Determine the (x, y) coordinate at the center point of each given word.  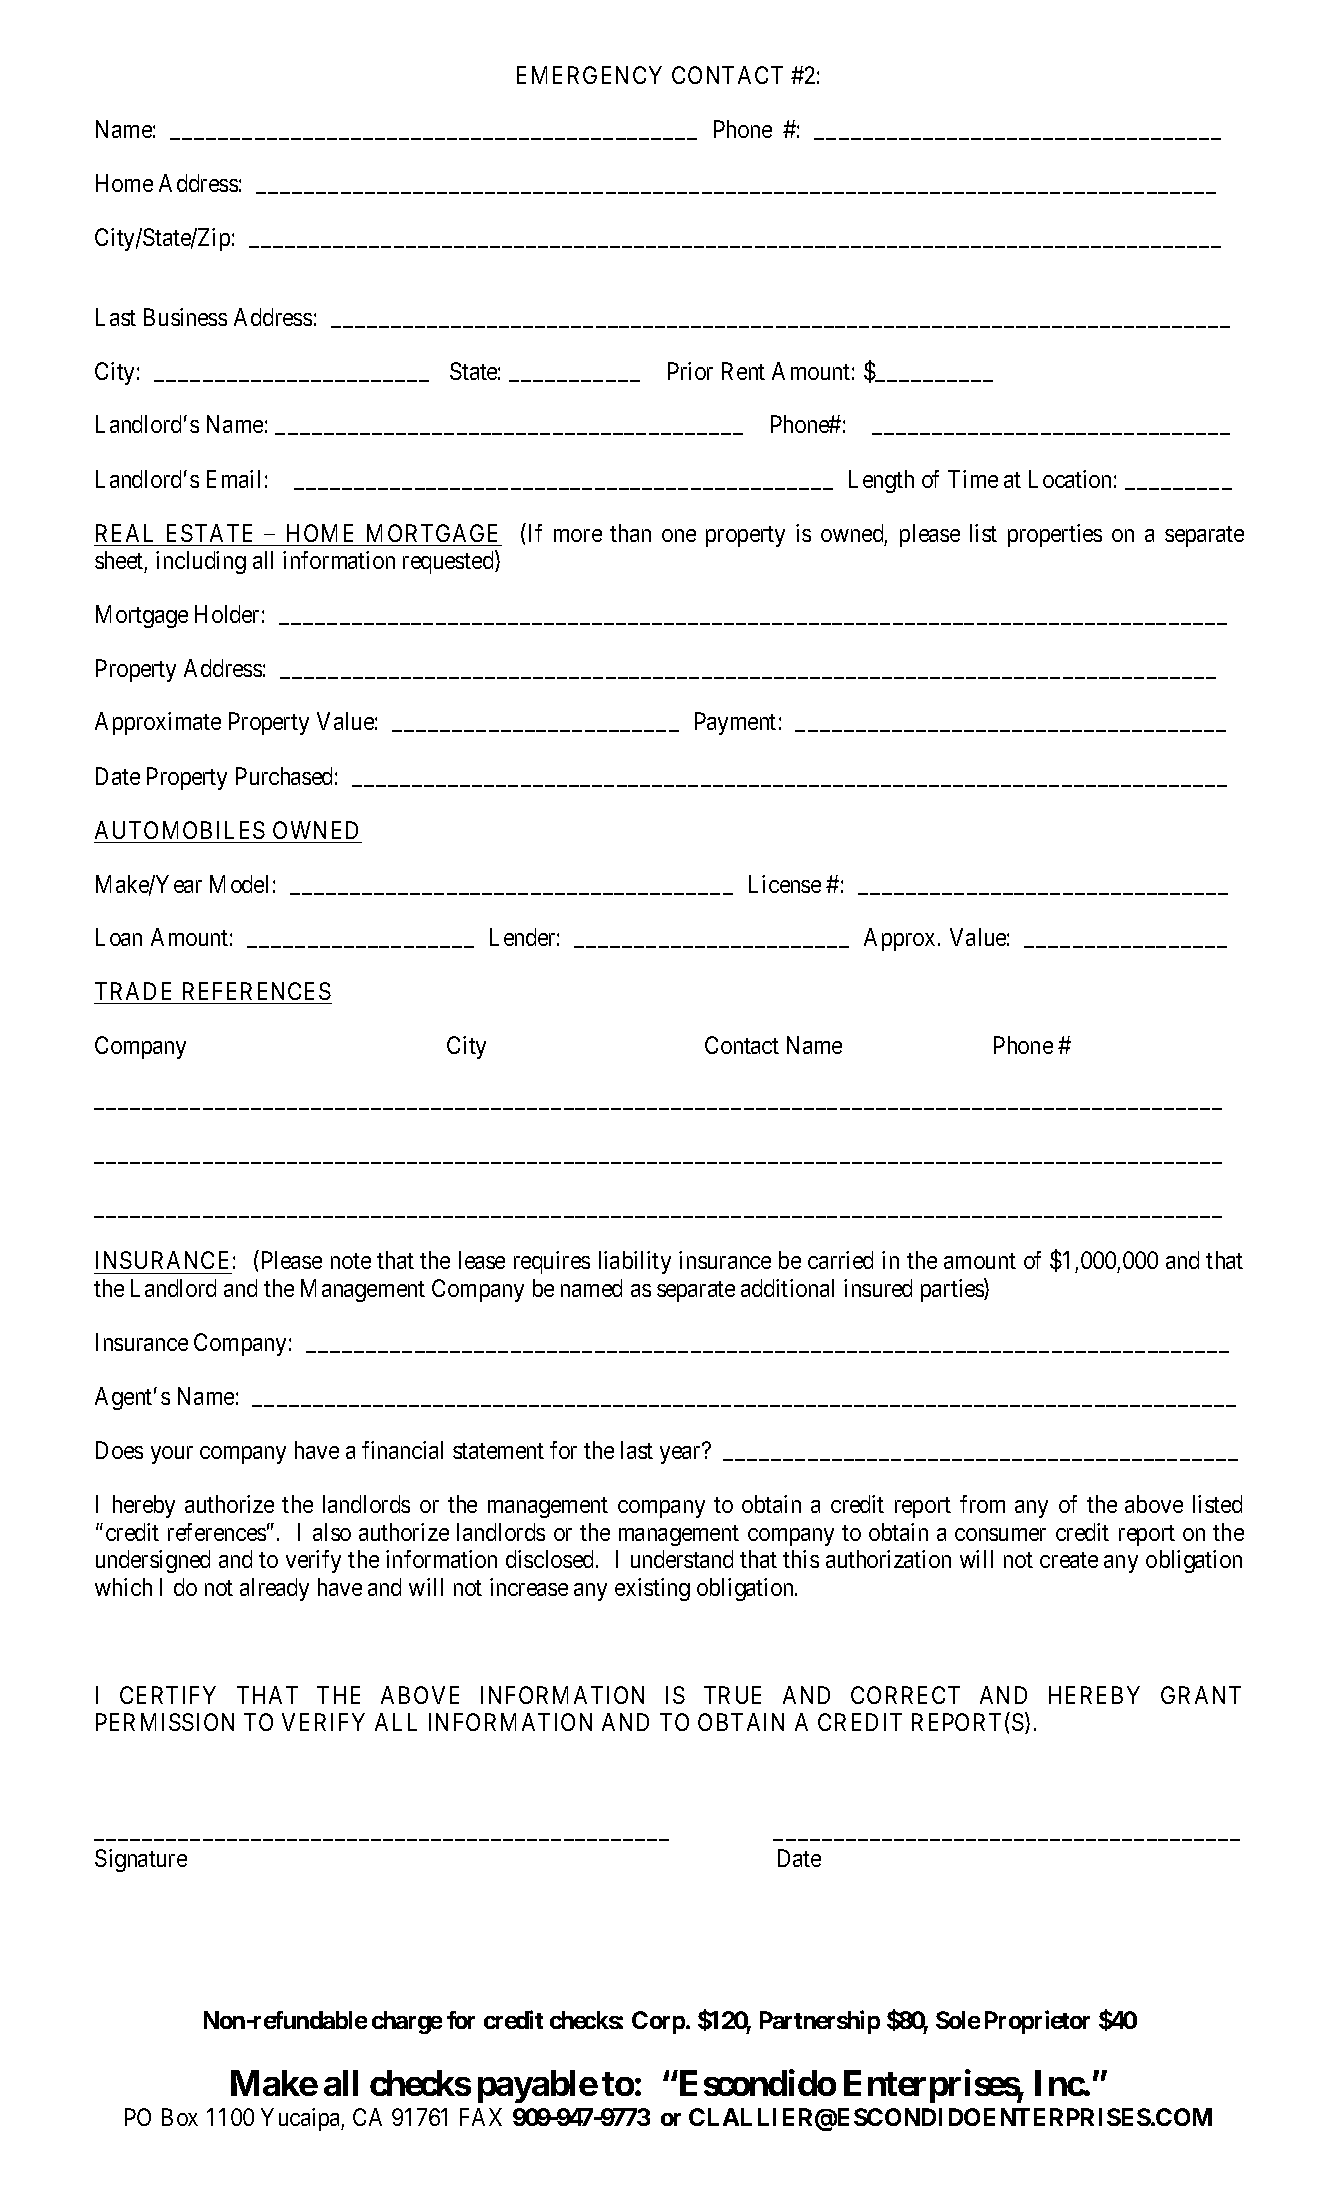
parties (953, 1290)
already (274, 1589)
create (1069, 1560)
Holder (227, 614)
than (630, 533)
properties (1055, 535)
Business (185, 317)
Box (180, 2117)
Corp (659, 2022)
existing (652, 1589)
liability (635, 1262)
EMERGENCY (589, 75)
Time (973, 479)
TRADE (133, 991)
